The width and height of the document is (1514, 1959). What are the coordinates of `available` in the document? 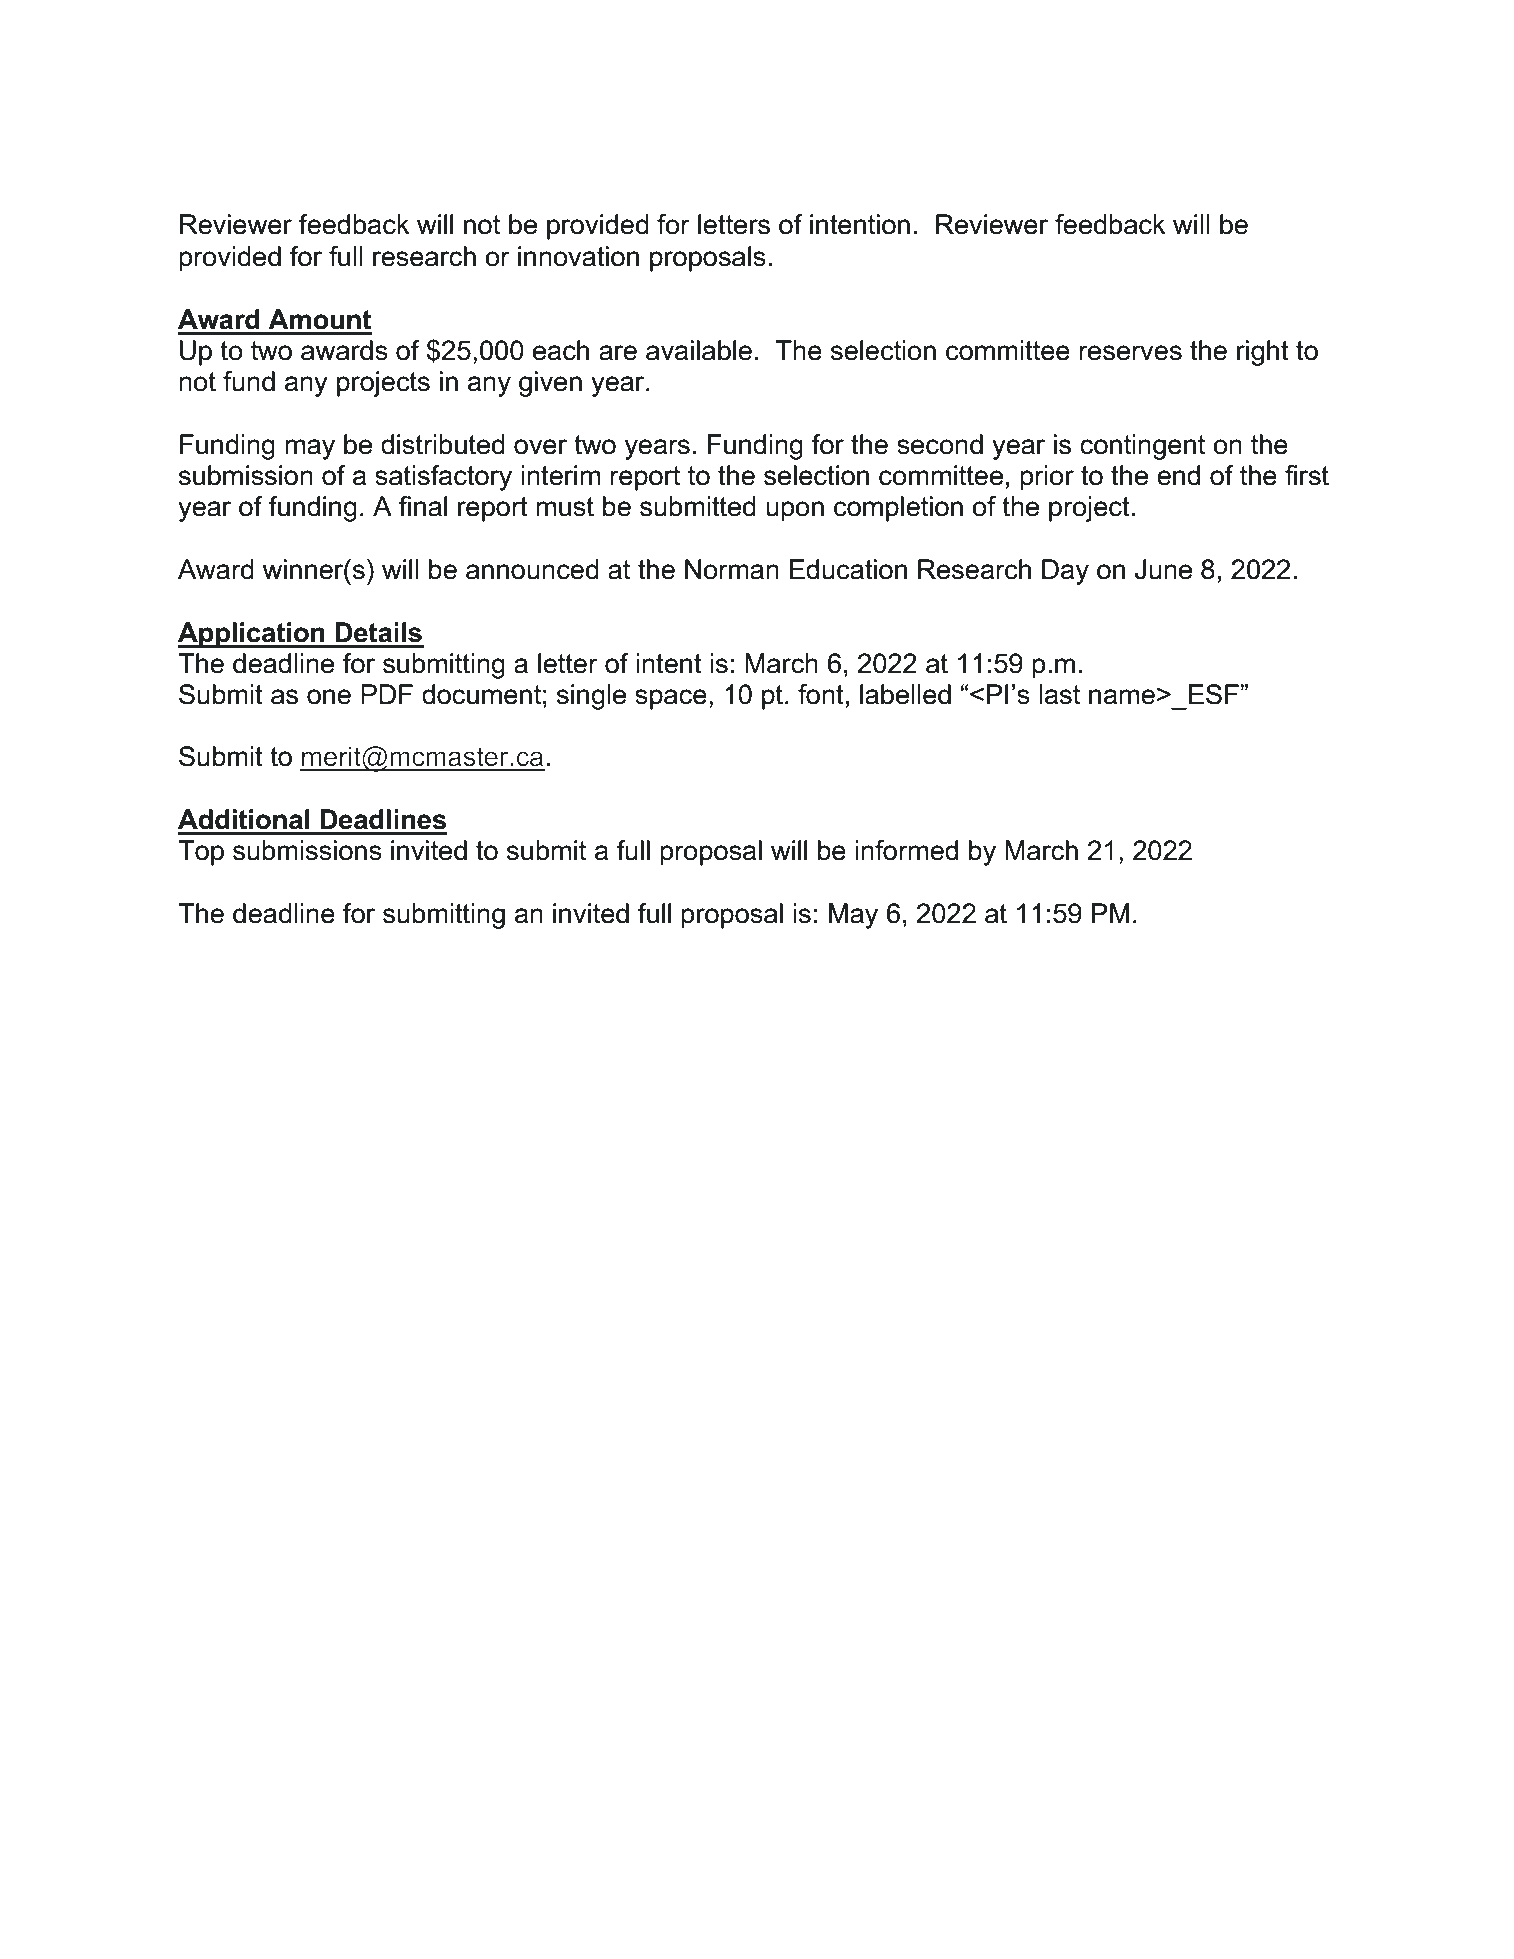 It's located at (699, 350).
